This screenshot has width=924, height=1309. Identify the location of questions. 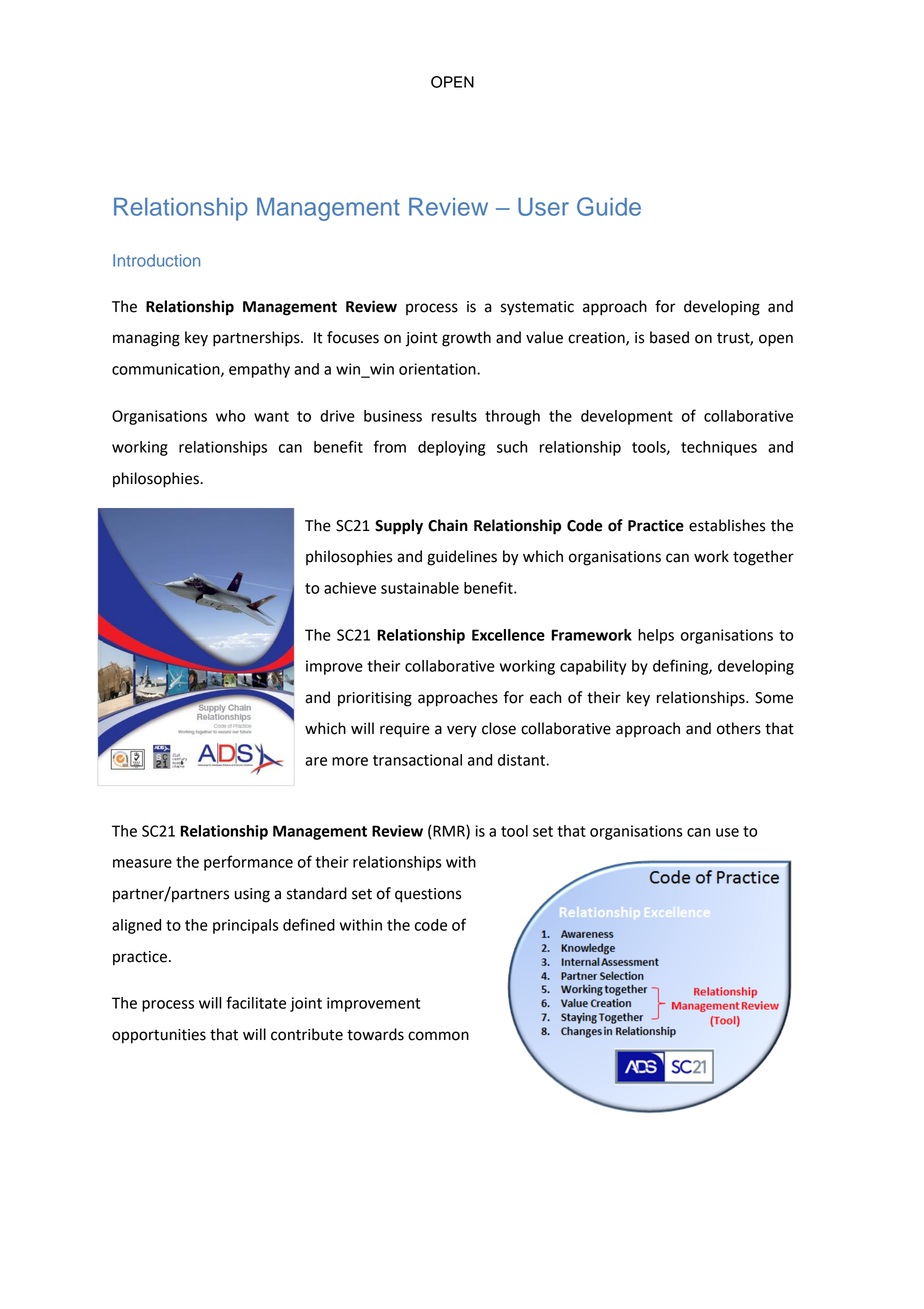
(428, 895).
